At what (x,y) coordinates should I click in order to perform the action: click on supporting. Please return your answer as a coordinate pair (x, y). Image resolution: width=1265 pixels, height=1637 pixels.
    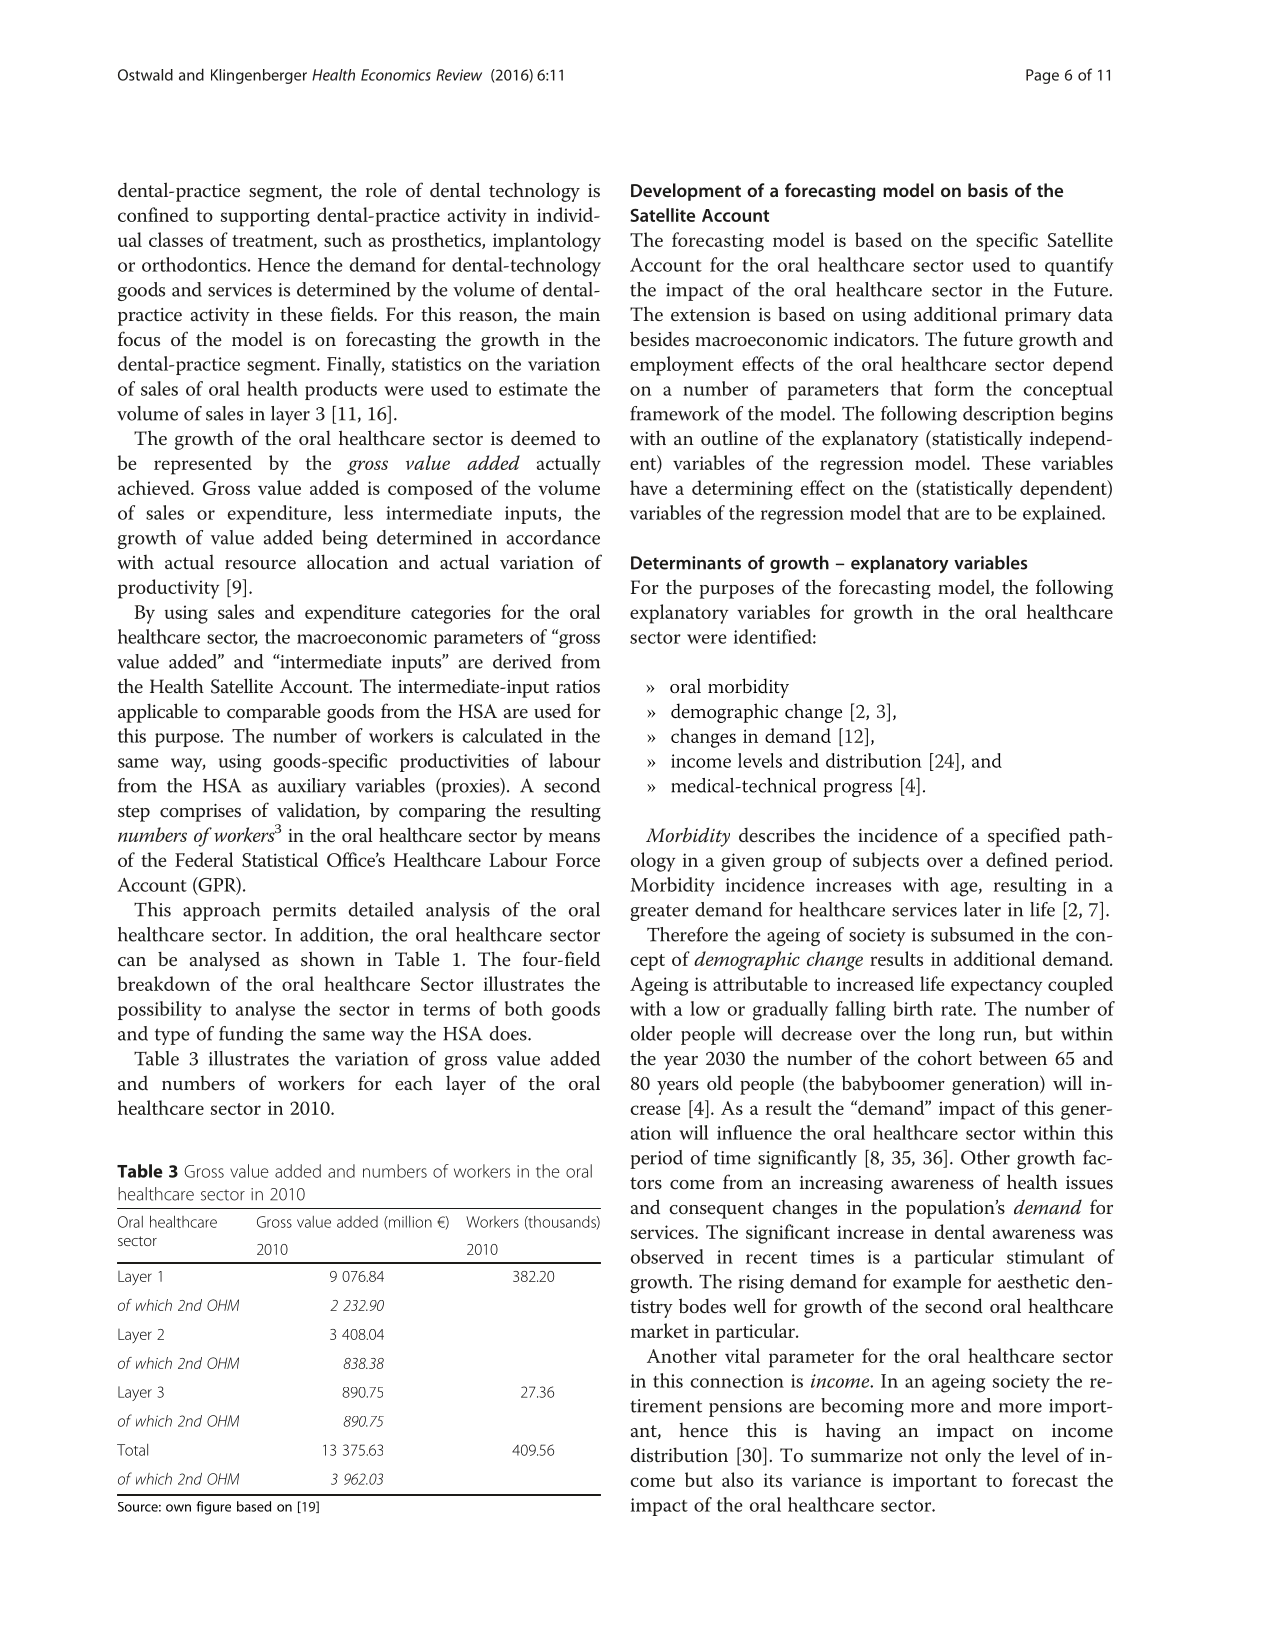
    Looking at the image, I should click on (265, 217).
